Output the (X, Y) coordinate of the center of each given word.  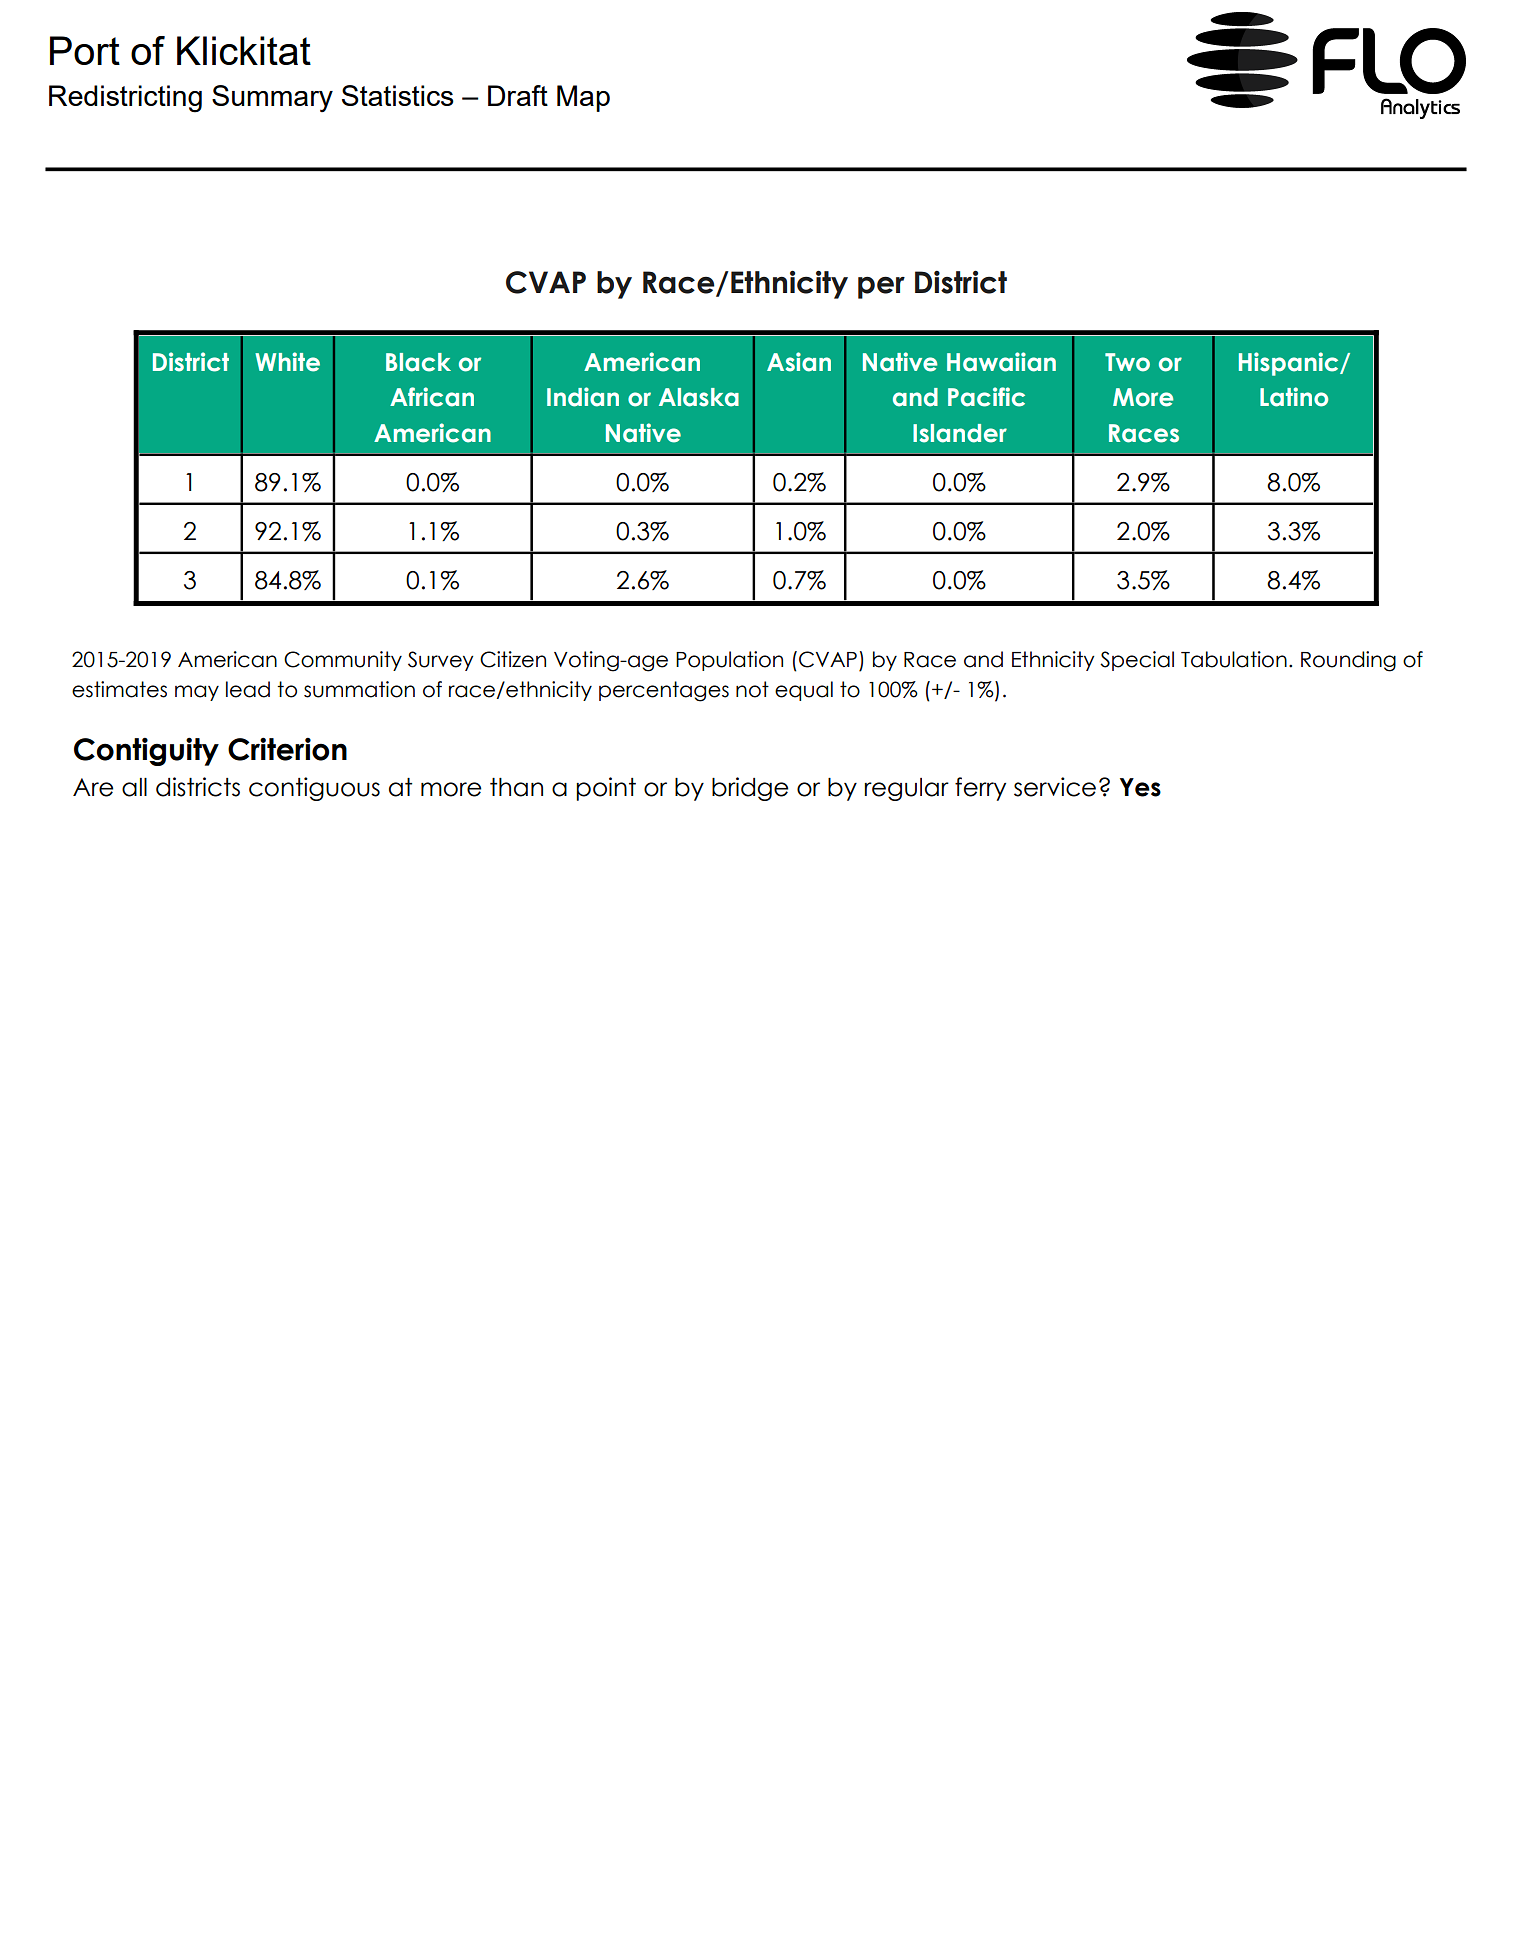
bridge (750, 789)
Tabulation (1234, 659)
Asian (799, 362)
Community (343, 661)
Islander (960, 433)
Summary (272, 98)
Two (1127, 362)
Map (583, 98)
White (287, 362)
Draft (518, 95)
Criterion (287, 749)
